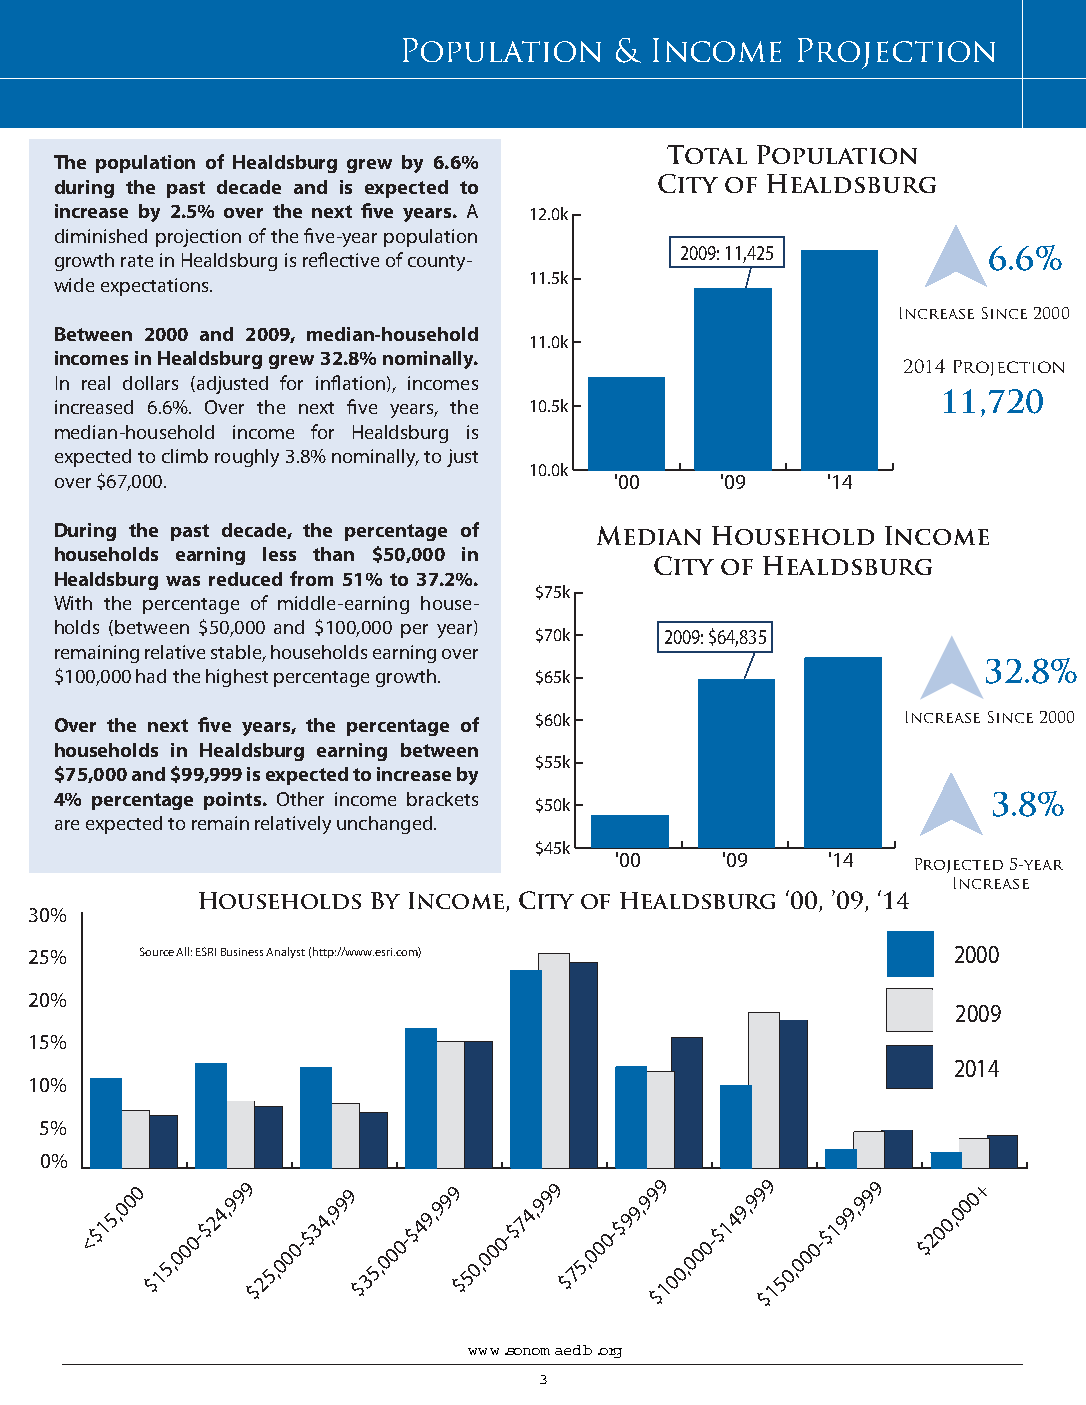 The height and width of the screenshot is (1405, 1086). I want to click on Total, so click(707, 154).
